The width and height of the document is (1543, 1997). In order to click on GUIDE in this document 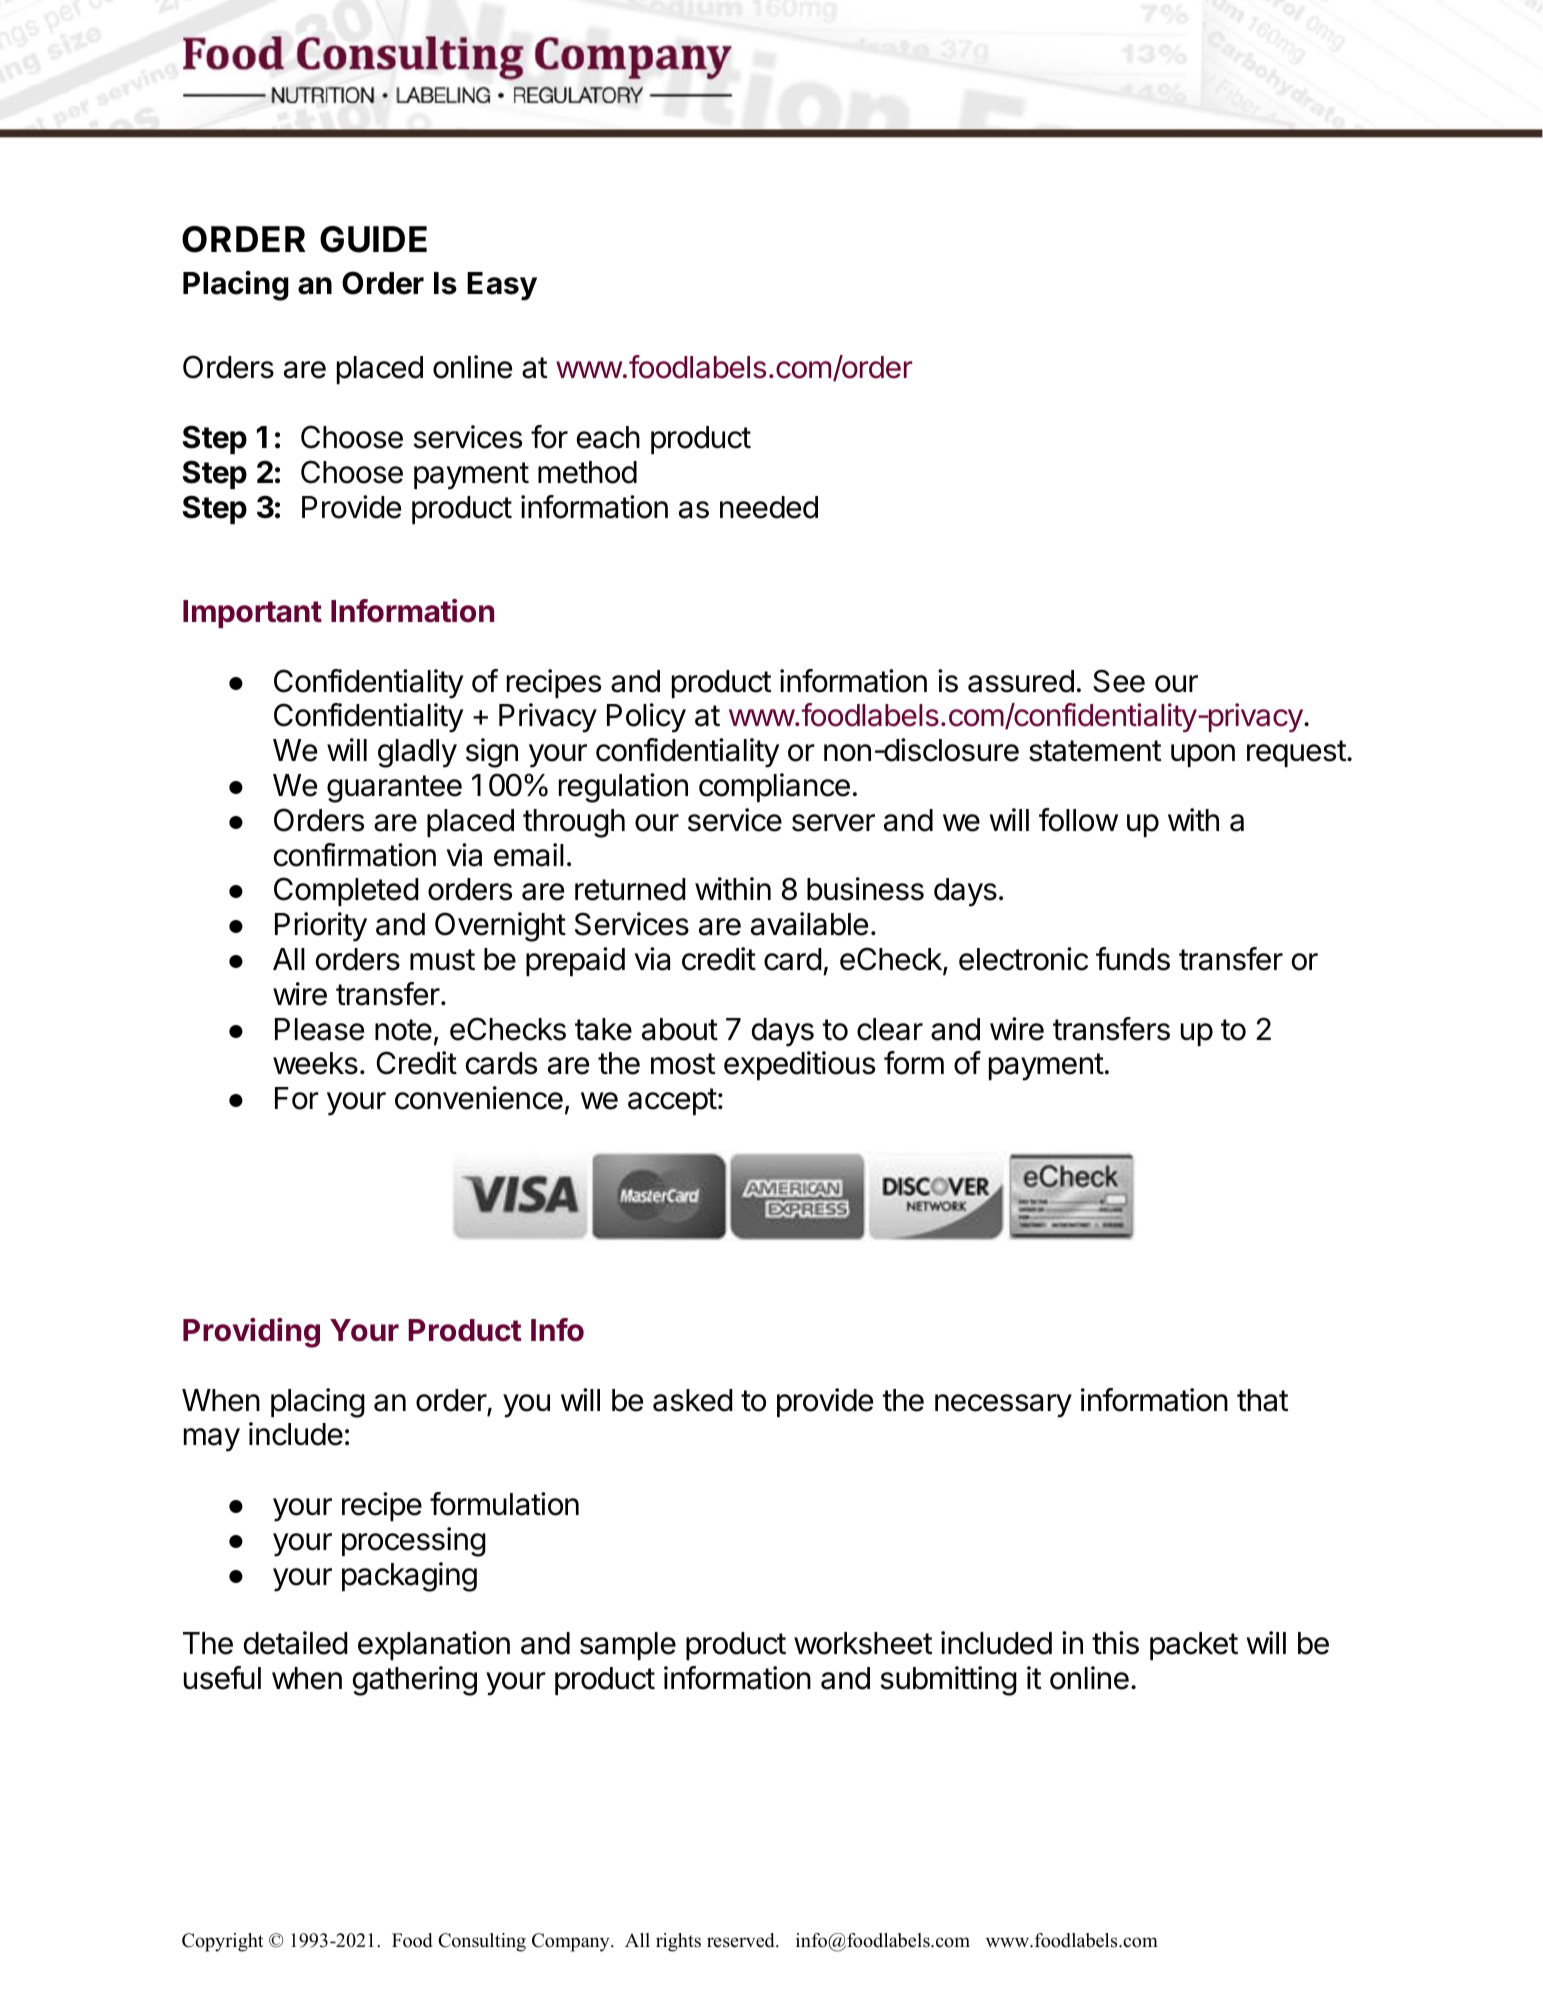, I will do `click(373, 239)`.
